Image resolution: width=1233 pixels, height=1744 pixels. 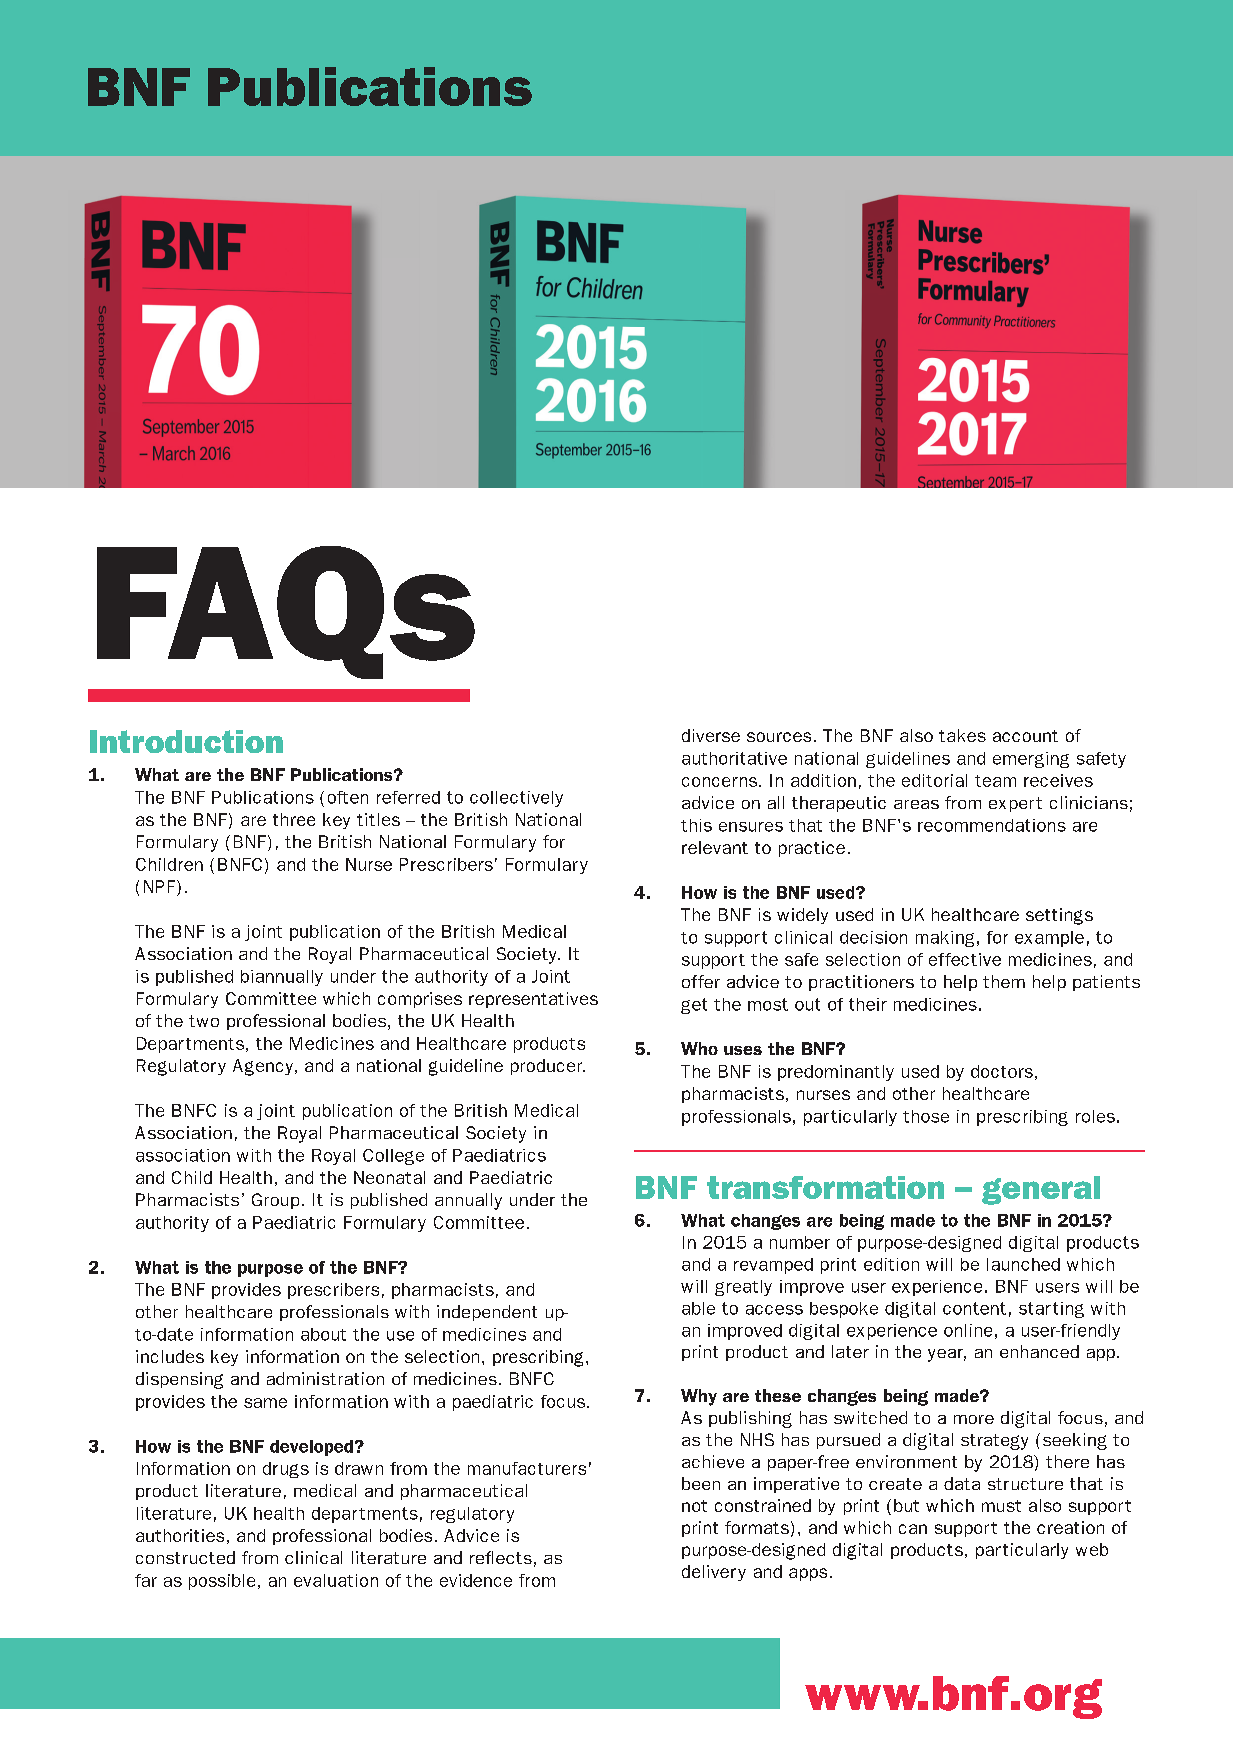 I want to click on Group, so click(x=275, y=1201).
